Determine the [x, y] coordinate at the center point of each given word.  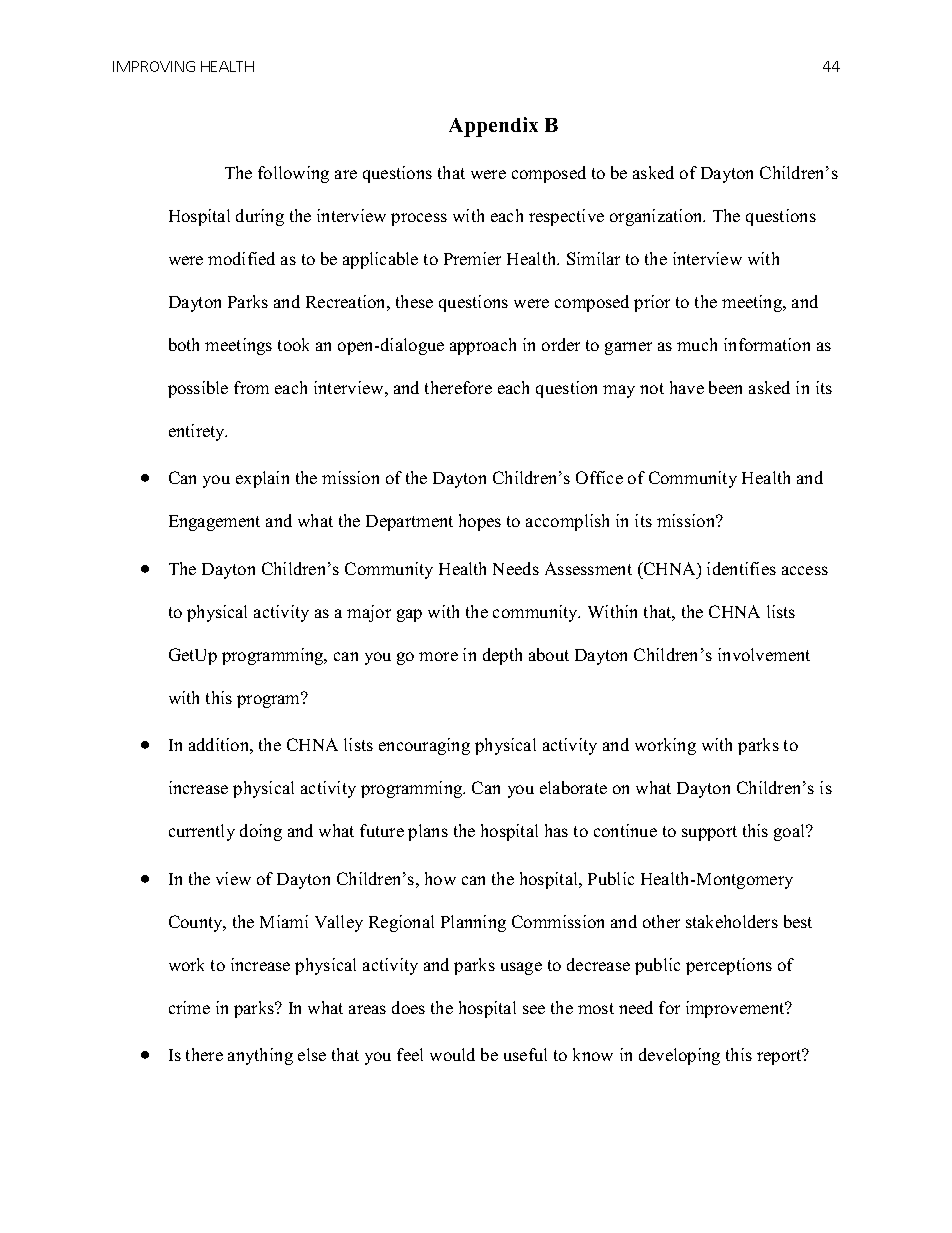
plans [428, 832]
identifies [741, 568]
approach [483, 346]
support [709, 833]
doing [261, 832]
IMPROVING [154, 66]
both [184, 344]
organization [657, 217]
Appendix [493, 127]
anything [260, 1056]
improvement [736, 1009]
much [697, 344]
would [452, 1054]
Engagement [214, 523]
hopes [480, 522]
